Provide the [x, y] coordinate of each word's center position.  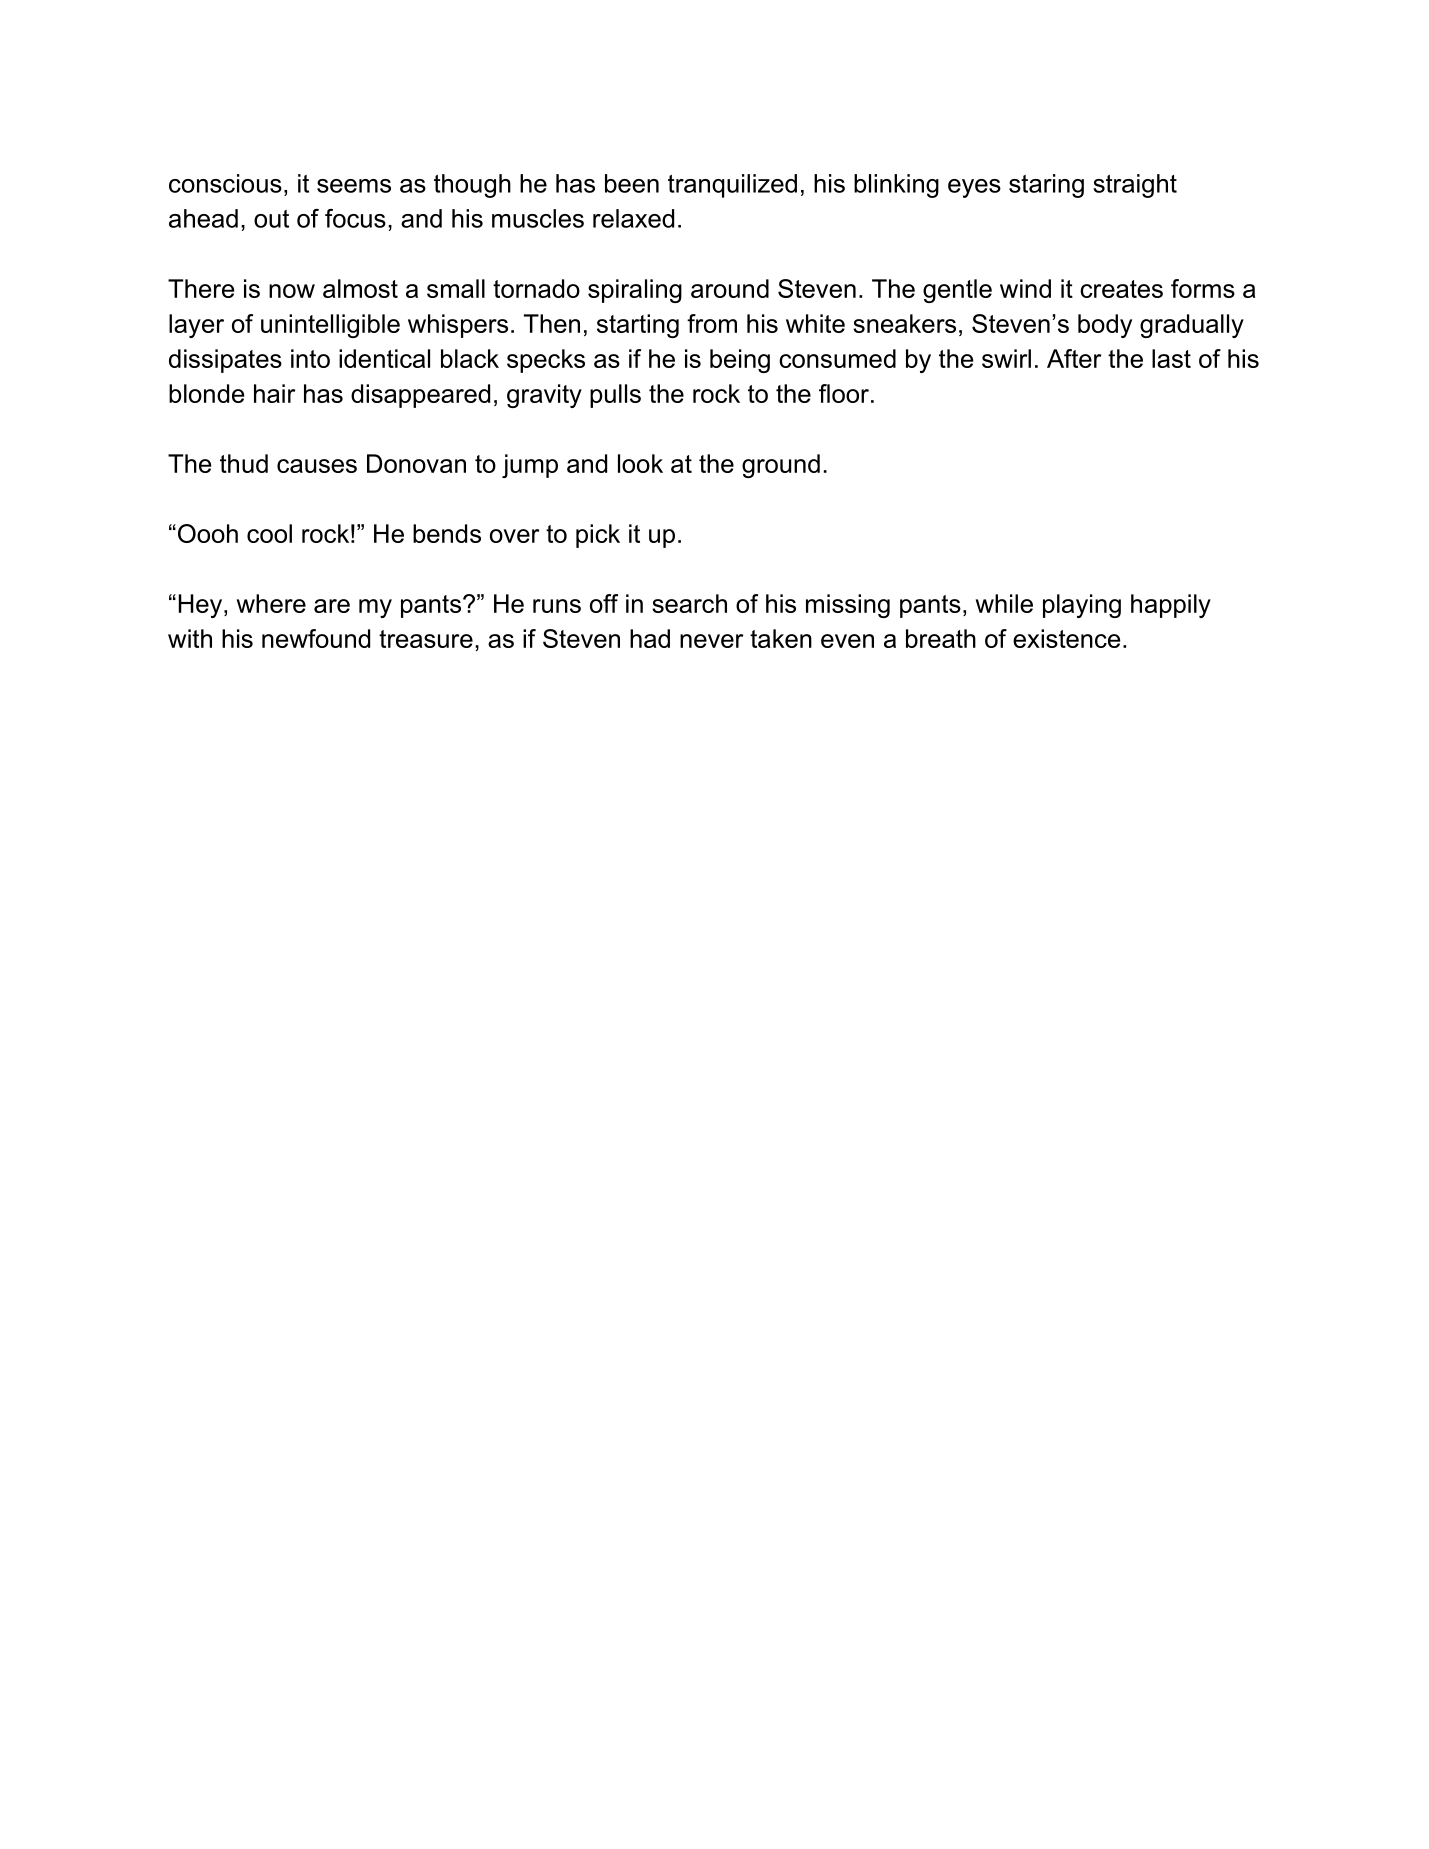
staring [1046, 186]
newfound [316, 638]
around [730, 288]
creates [1121, 289]
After [1074, 358]
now [292, 291]
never [711, 641]
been [632, 183]
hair [274, 393]
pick [598, 536]
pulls [615, 396]
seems [354, 186]
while [1004, 603]
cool [269, 533]
